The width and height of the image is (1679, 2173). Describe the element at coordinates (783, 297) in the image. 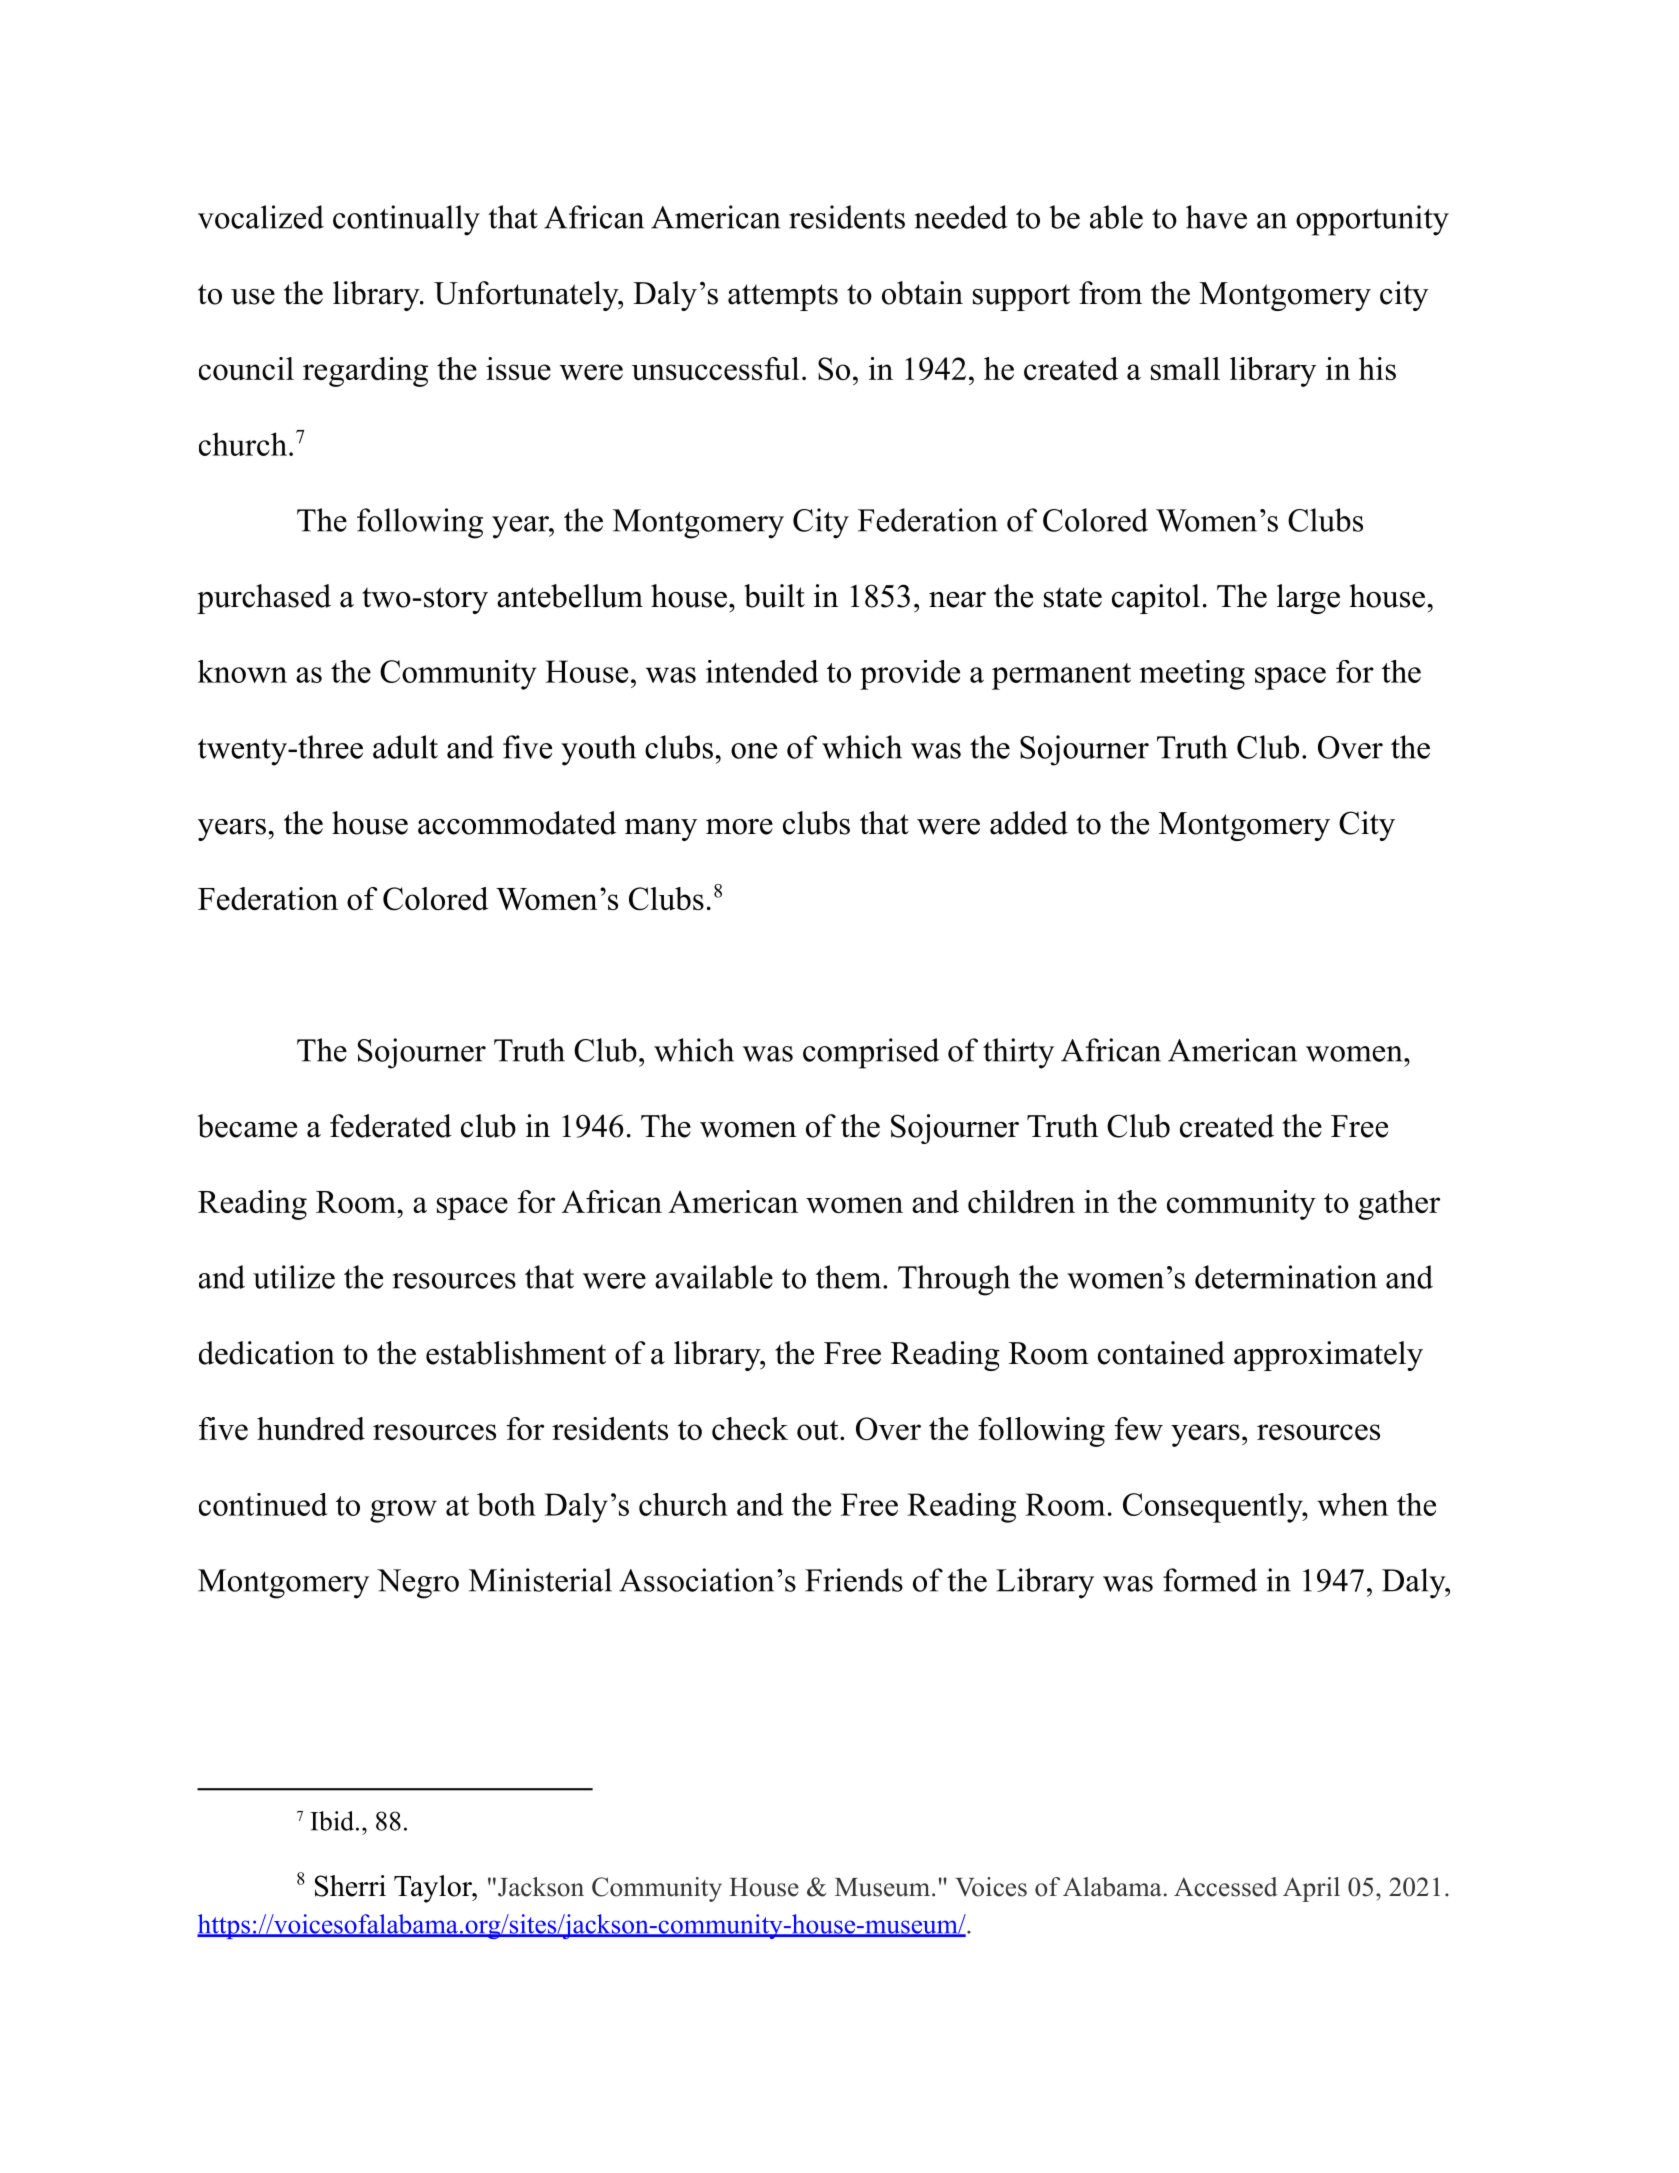

I see `attempts` at that location.
